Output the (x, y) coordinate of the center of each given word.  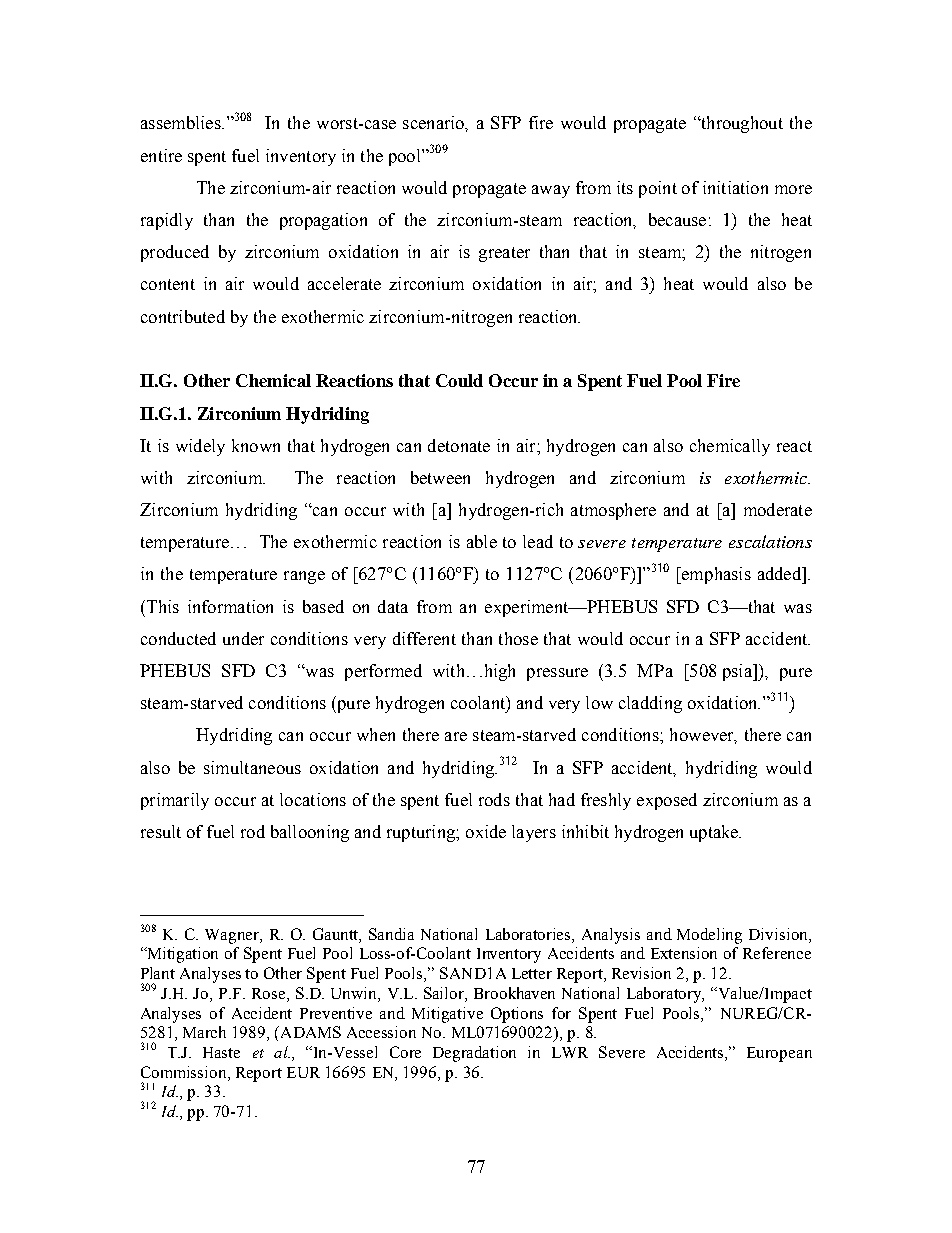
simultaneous (252, 767)
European (779, 1054)
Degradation (474, 1054)
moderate (778, 509)
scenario (434, 122)
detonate (459, 445)
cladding (650, 704)
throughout (741, 124)
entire (161, 155)
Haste (221, 1052)
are (456, 736)
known (256, 445)
